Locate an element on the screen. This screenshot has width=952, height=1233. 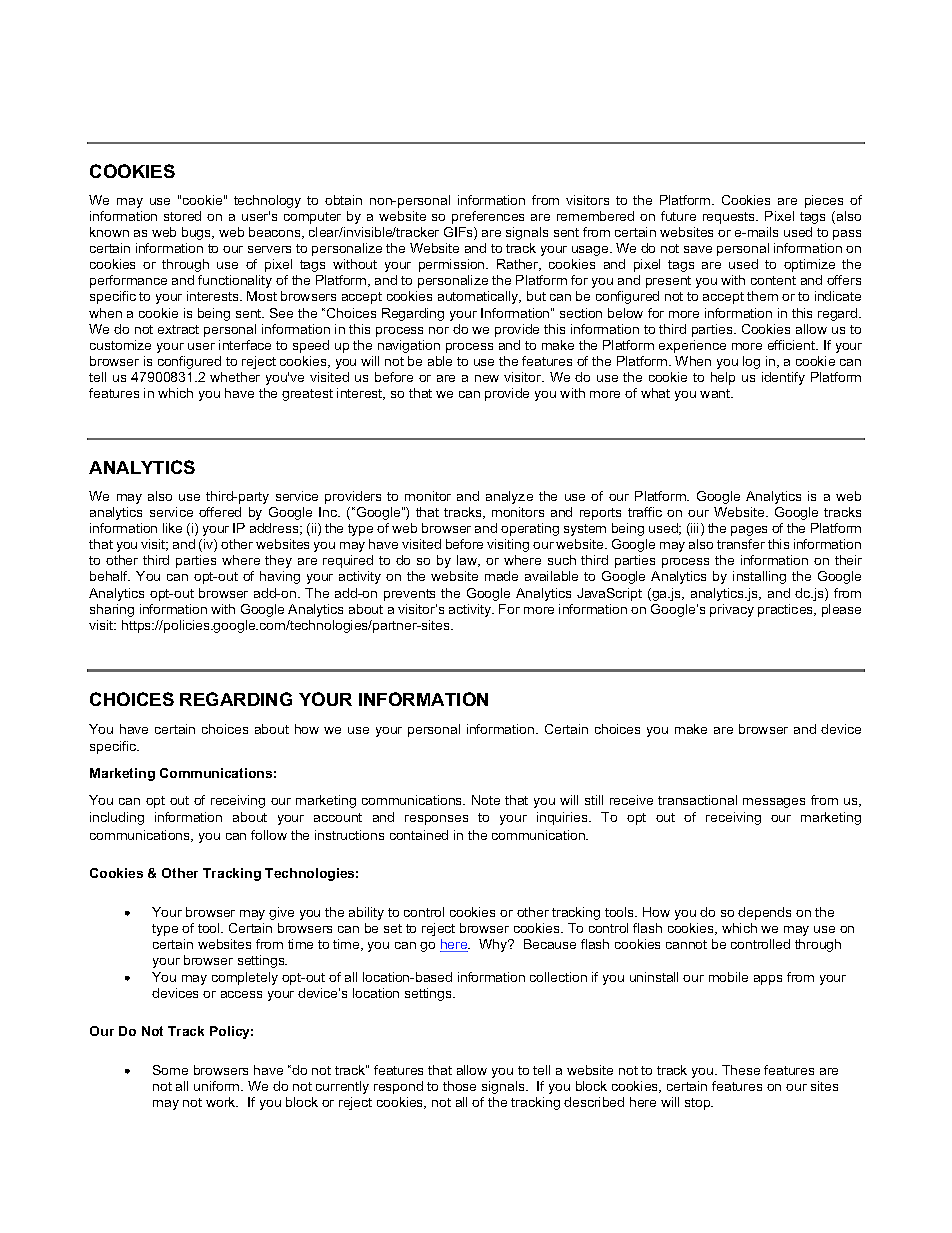
whether is located at coordinates (235, 377).
